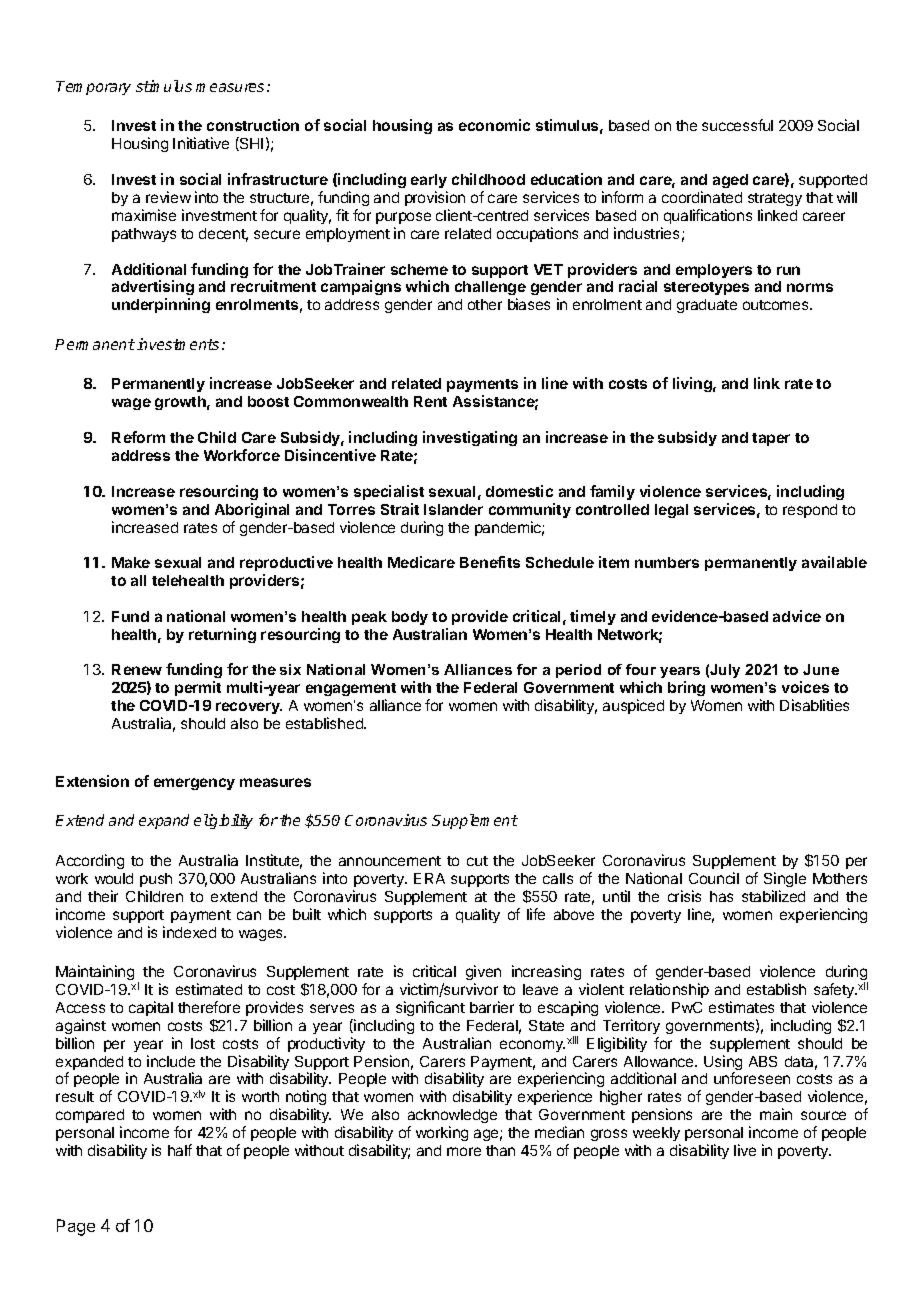  Describe the element at coordinates (805, 687) in the document. I see `voices` at that location.
